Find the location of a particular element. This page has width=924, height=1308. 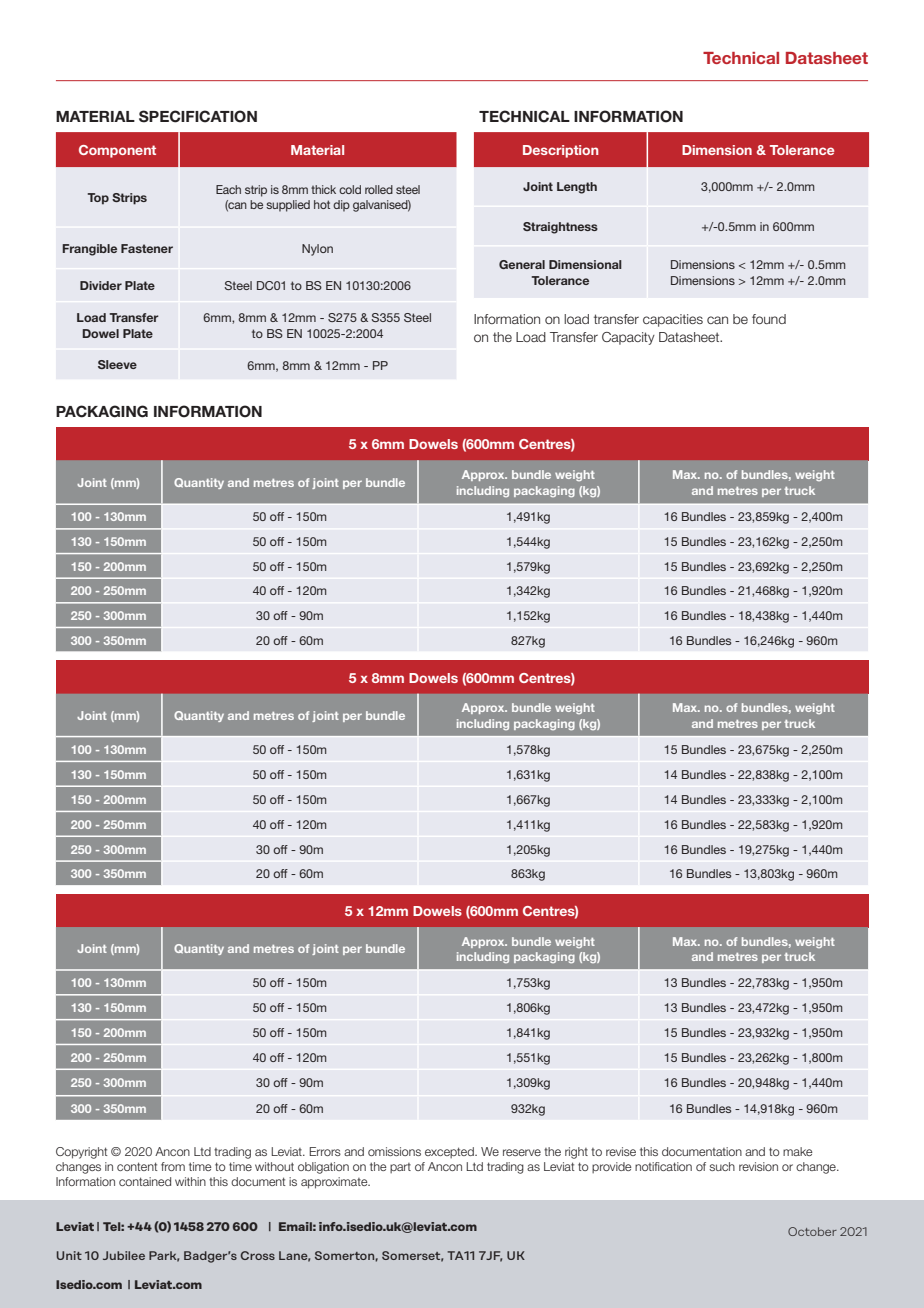

capacities is located at coordinates (673, 320).
